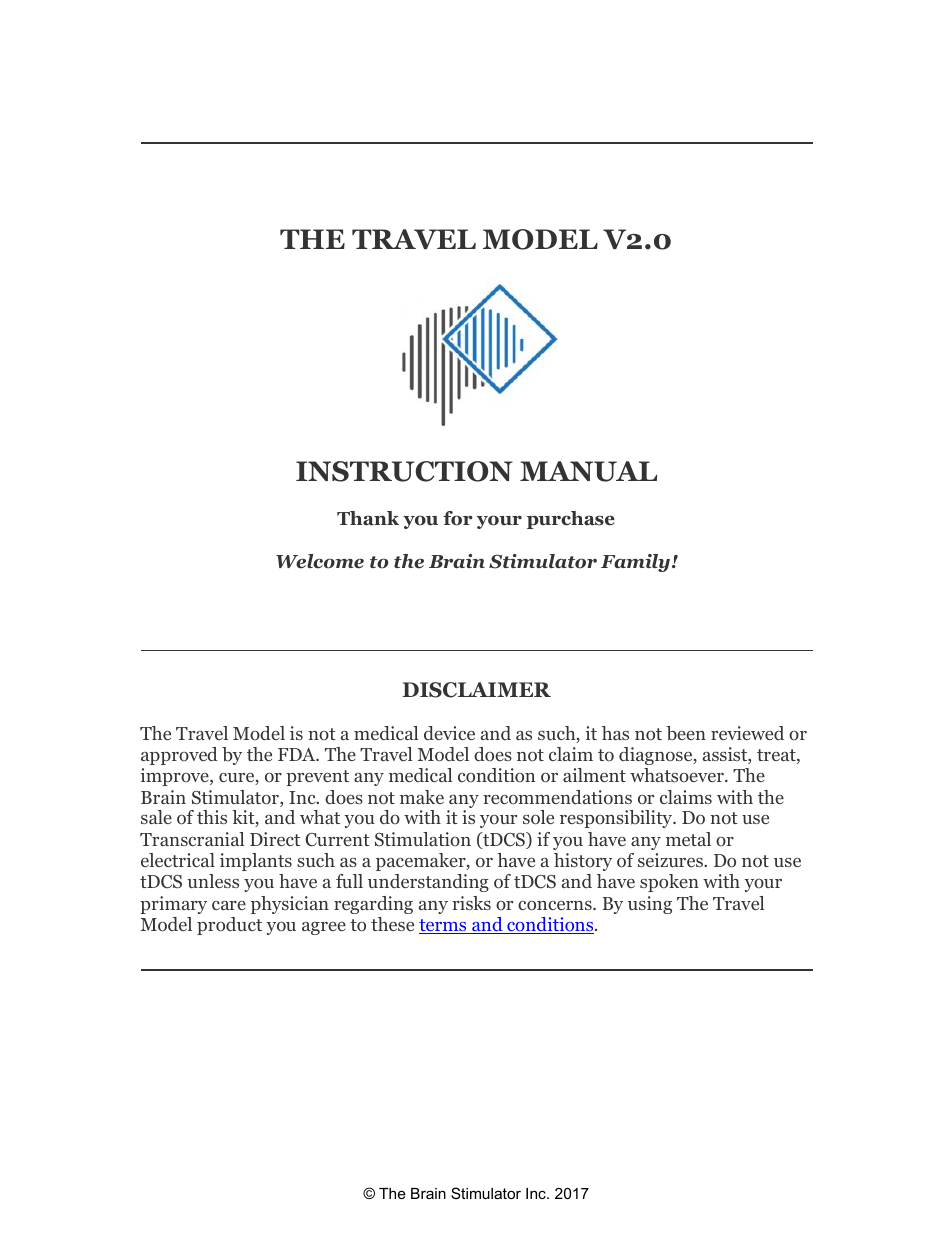  Describe the element at coordinates (320, 561) in the screenshot. I see `Welcome` at that location.
